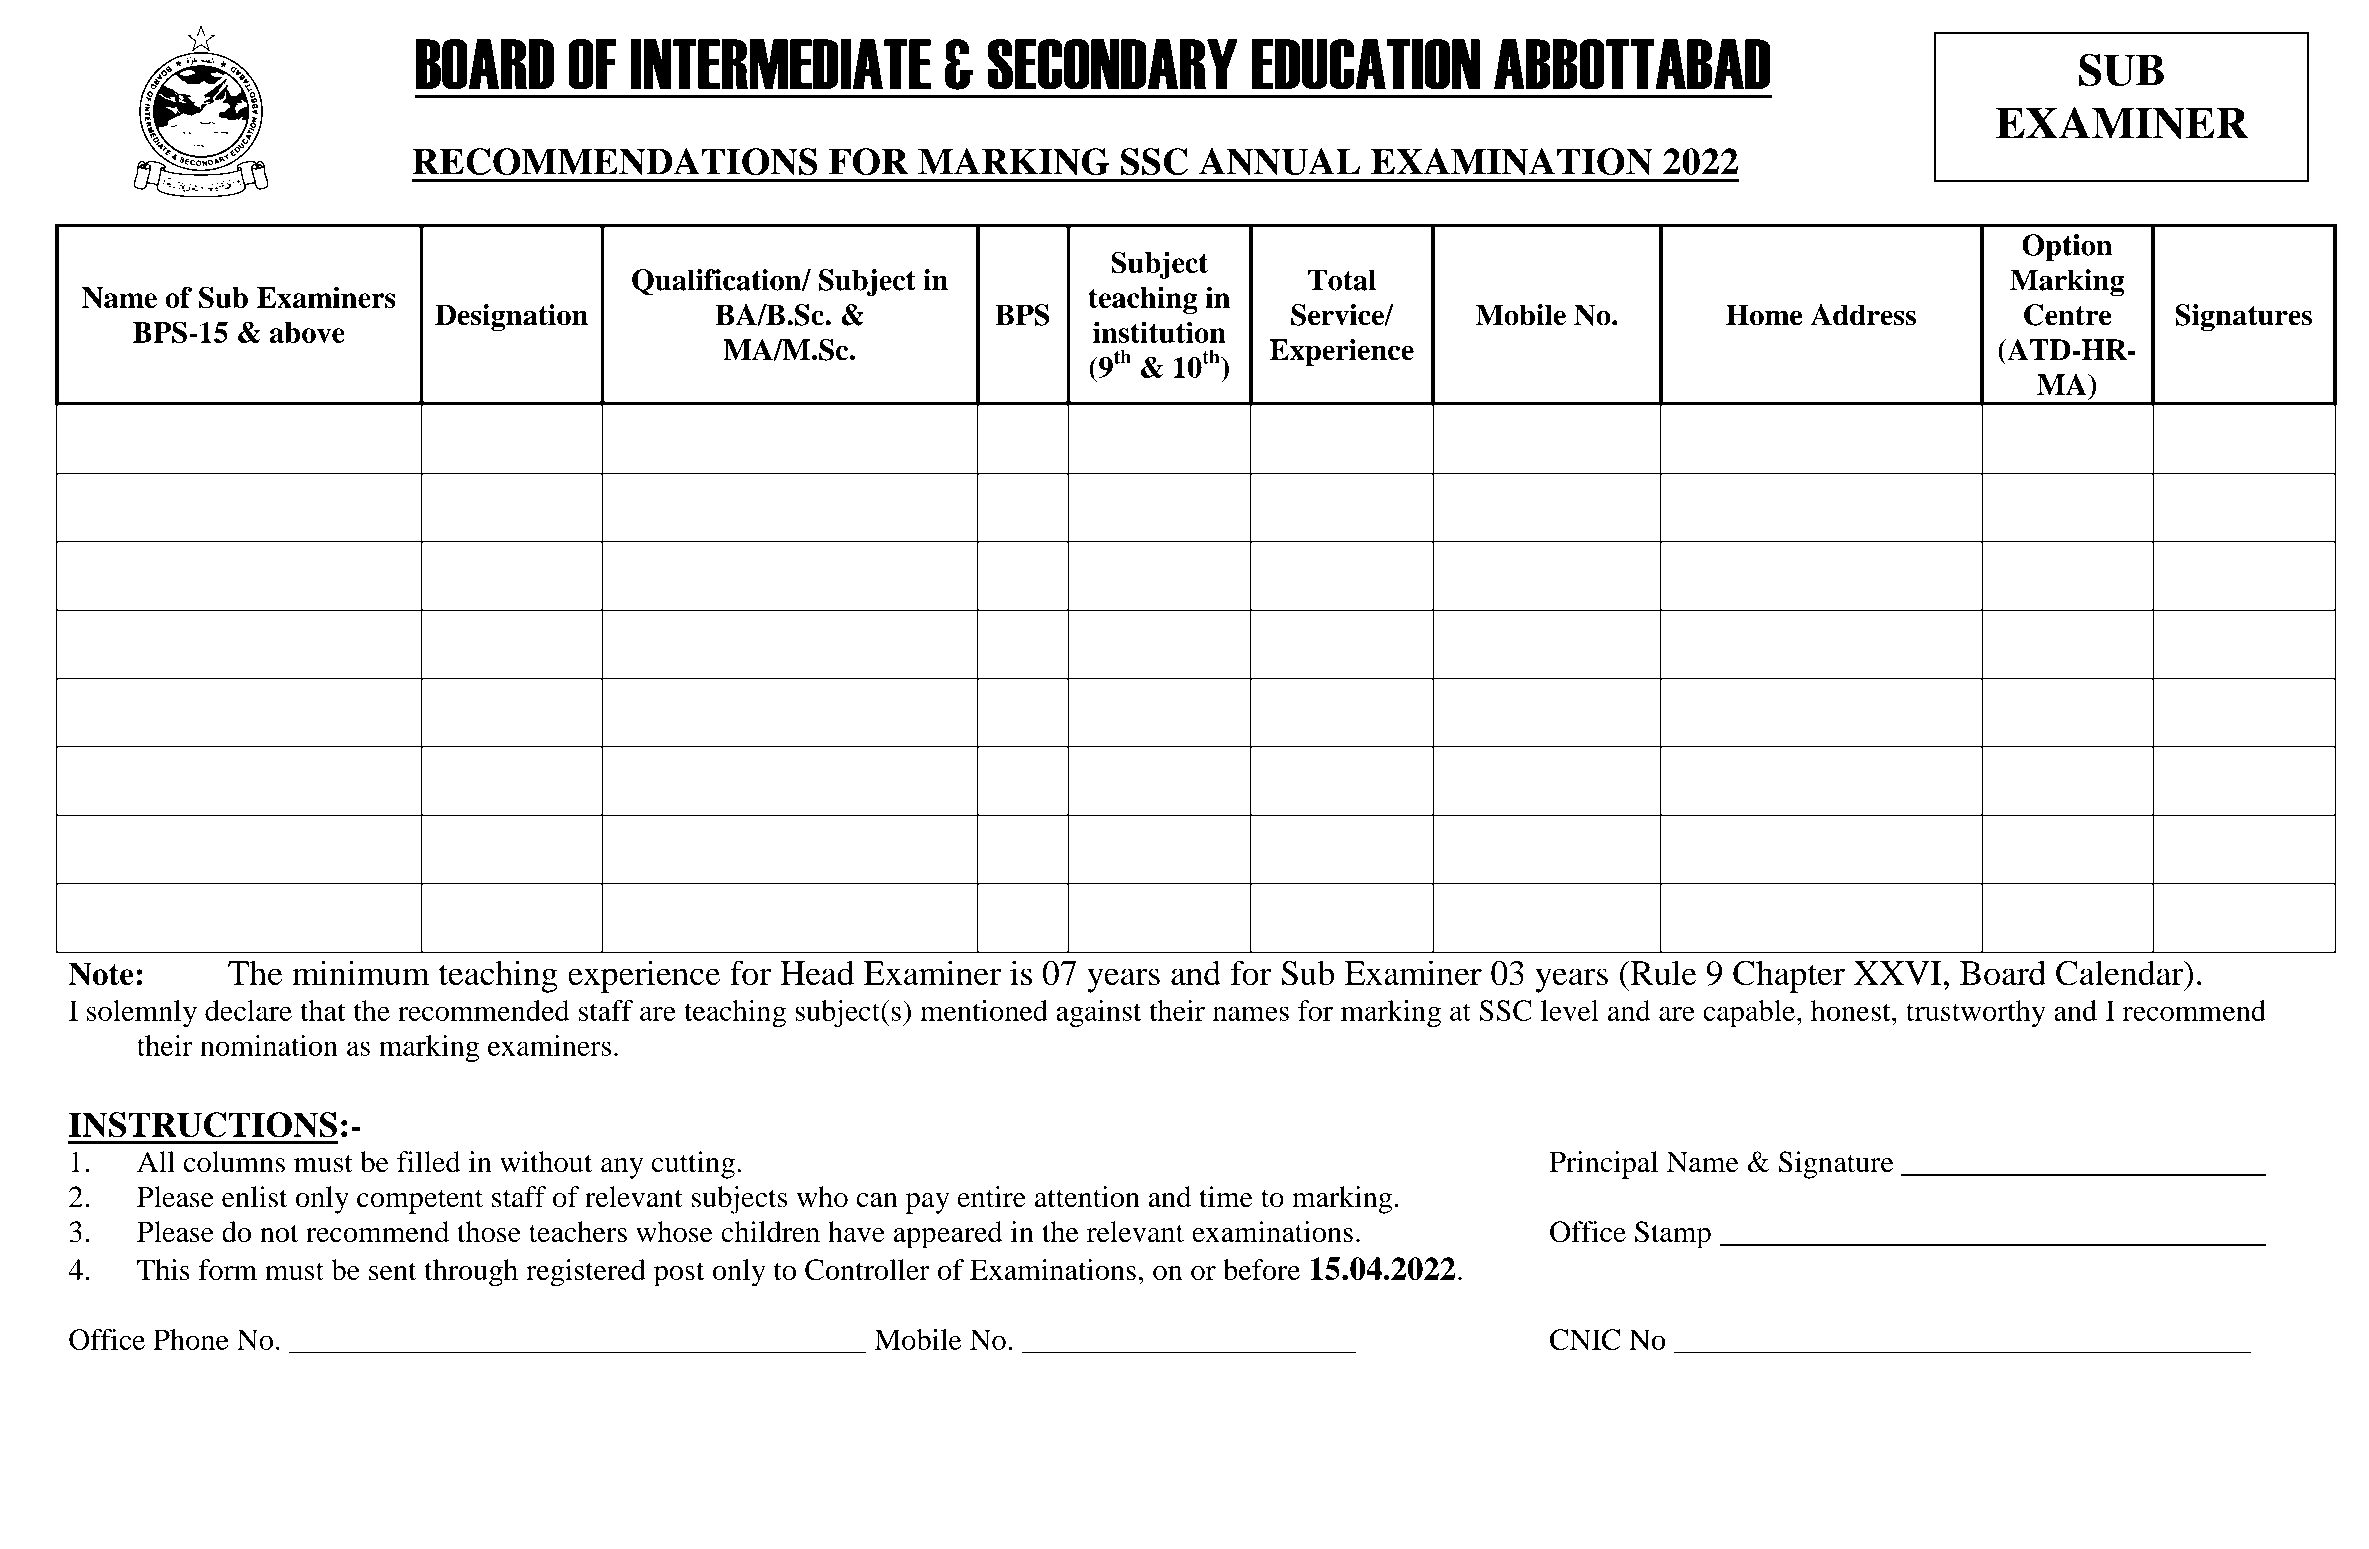 The width and height of the image is (2369, 1549). I want to click on sent, so click(393, 1271).
